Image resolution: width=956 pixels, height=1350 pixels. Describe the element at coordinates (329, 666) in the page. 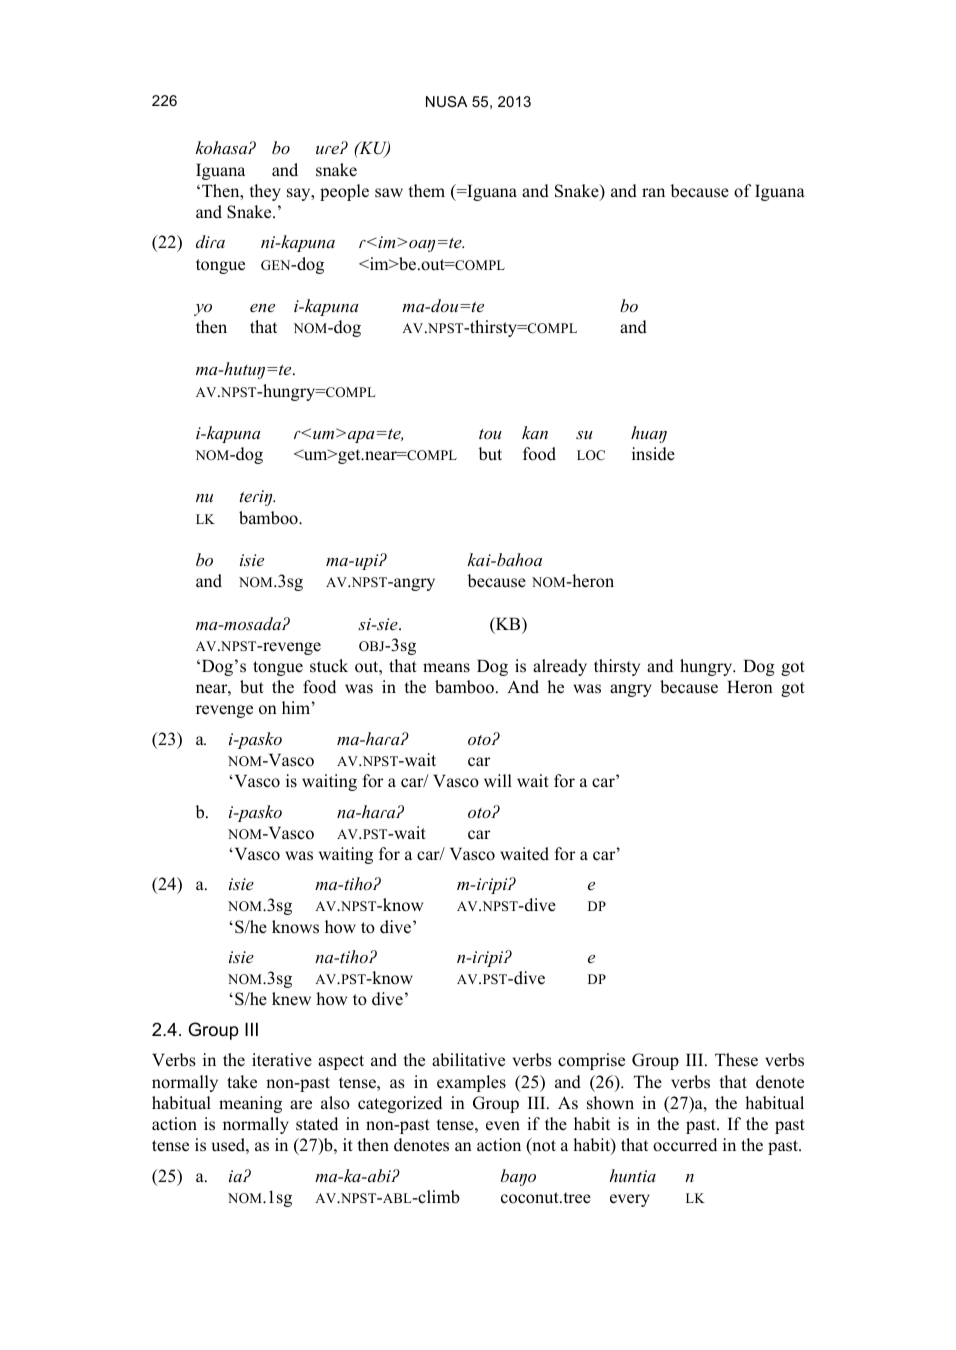

I see `stuck` at that location.
